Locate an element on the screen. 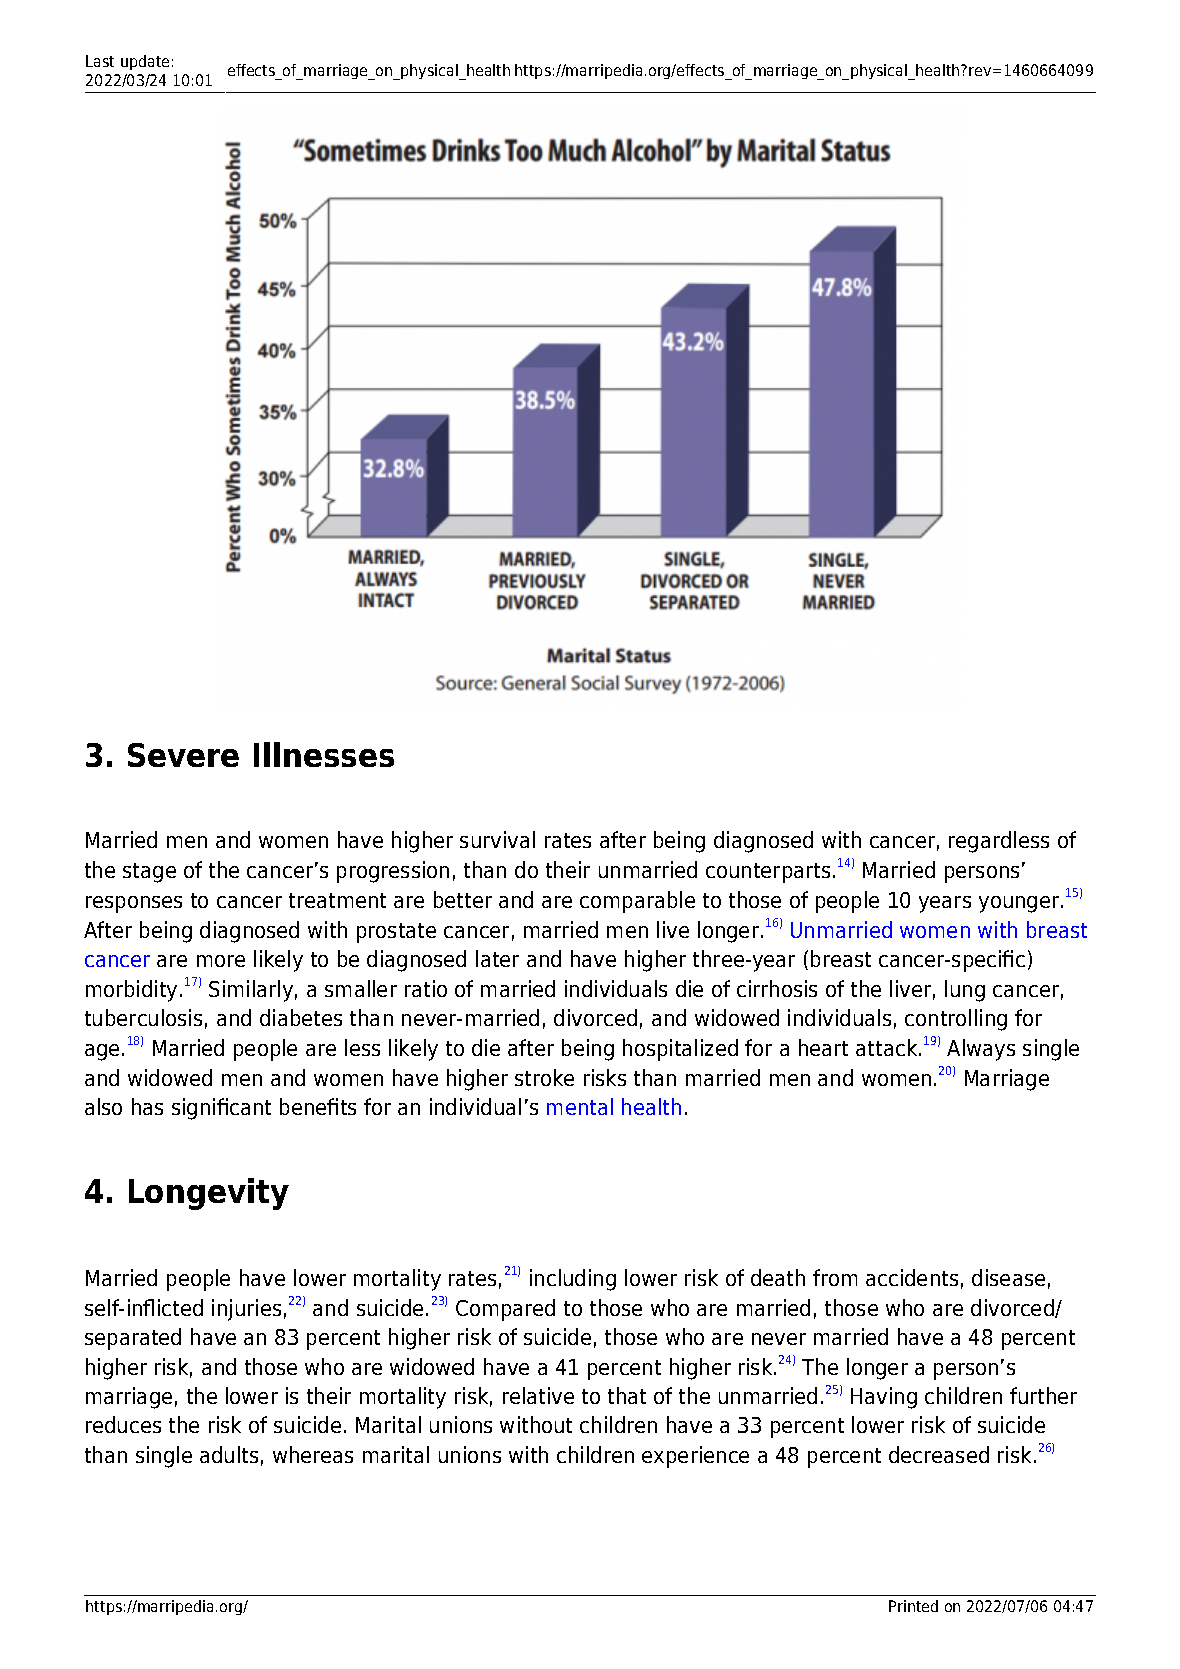  Last is located at coordinates (100, 61).
